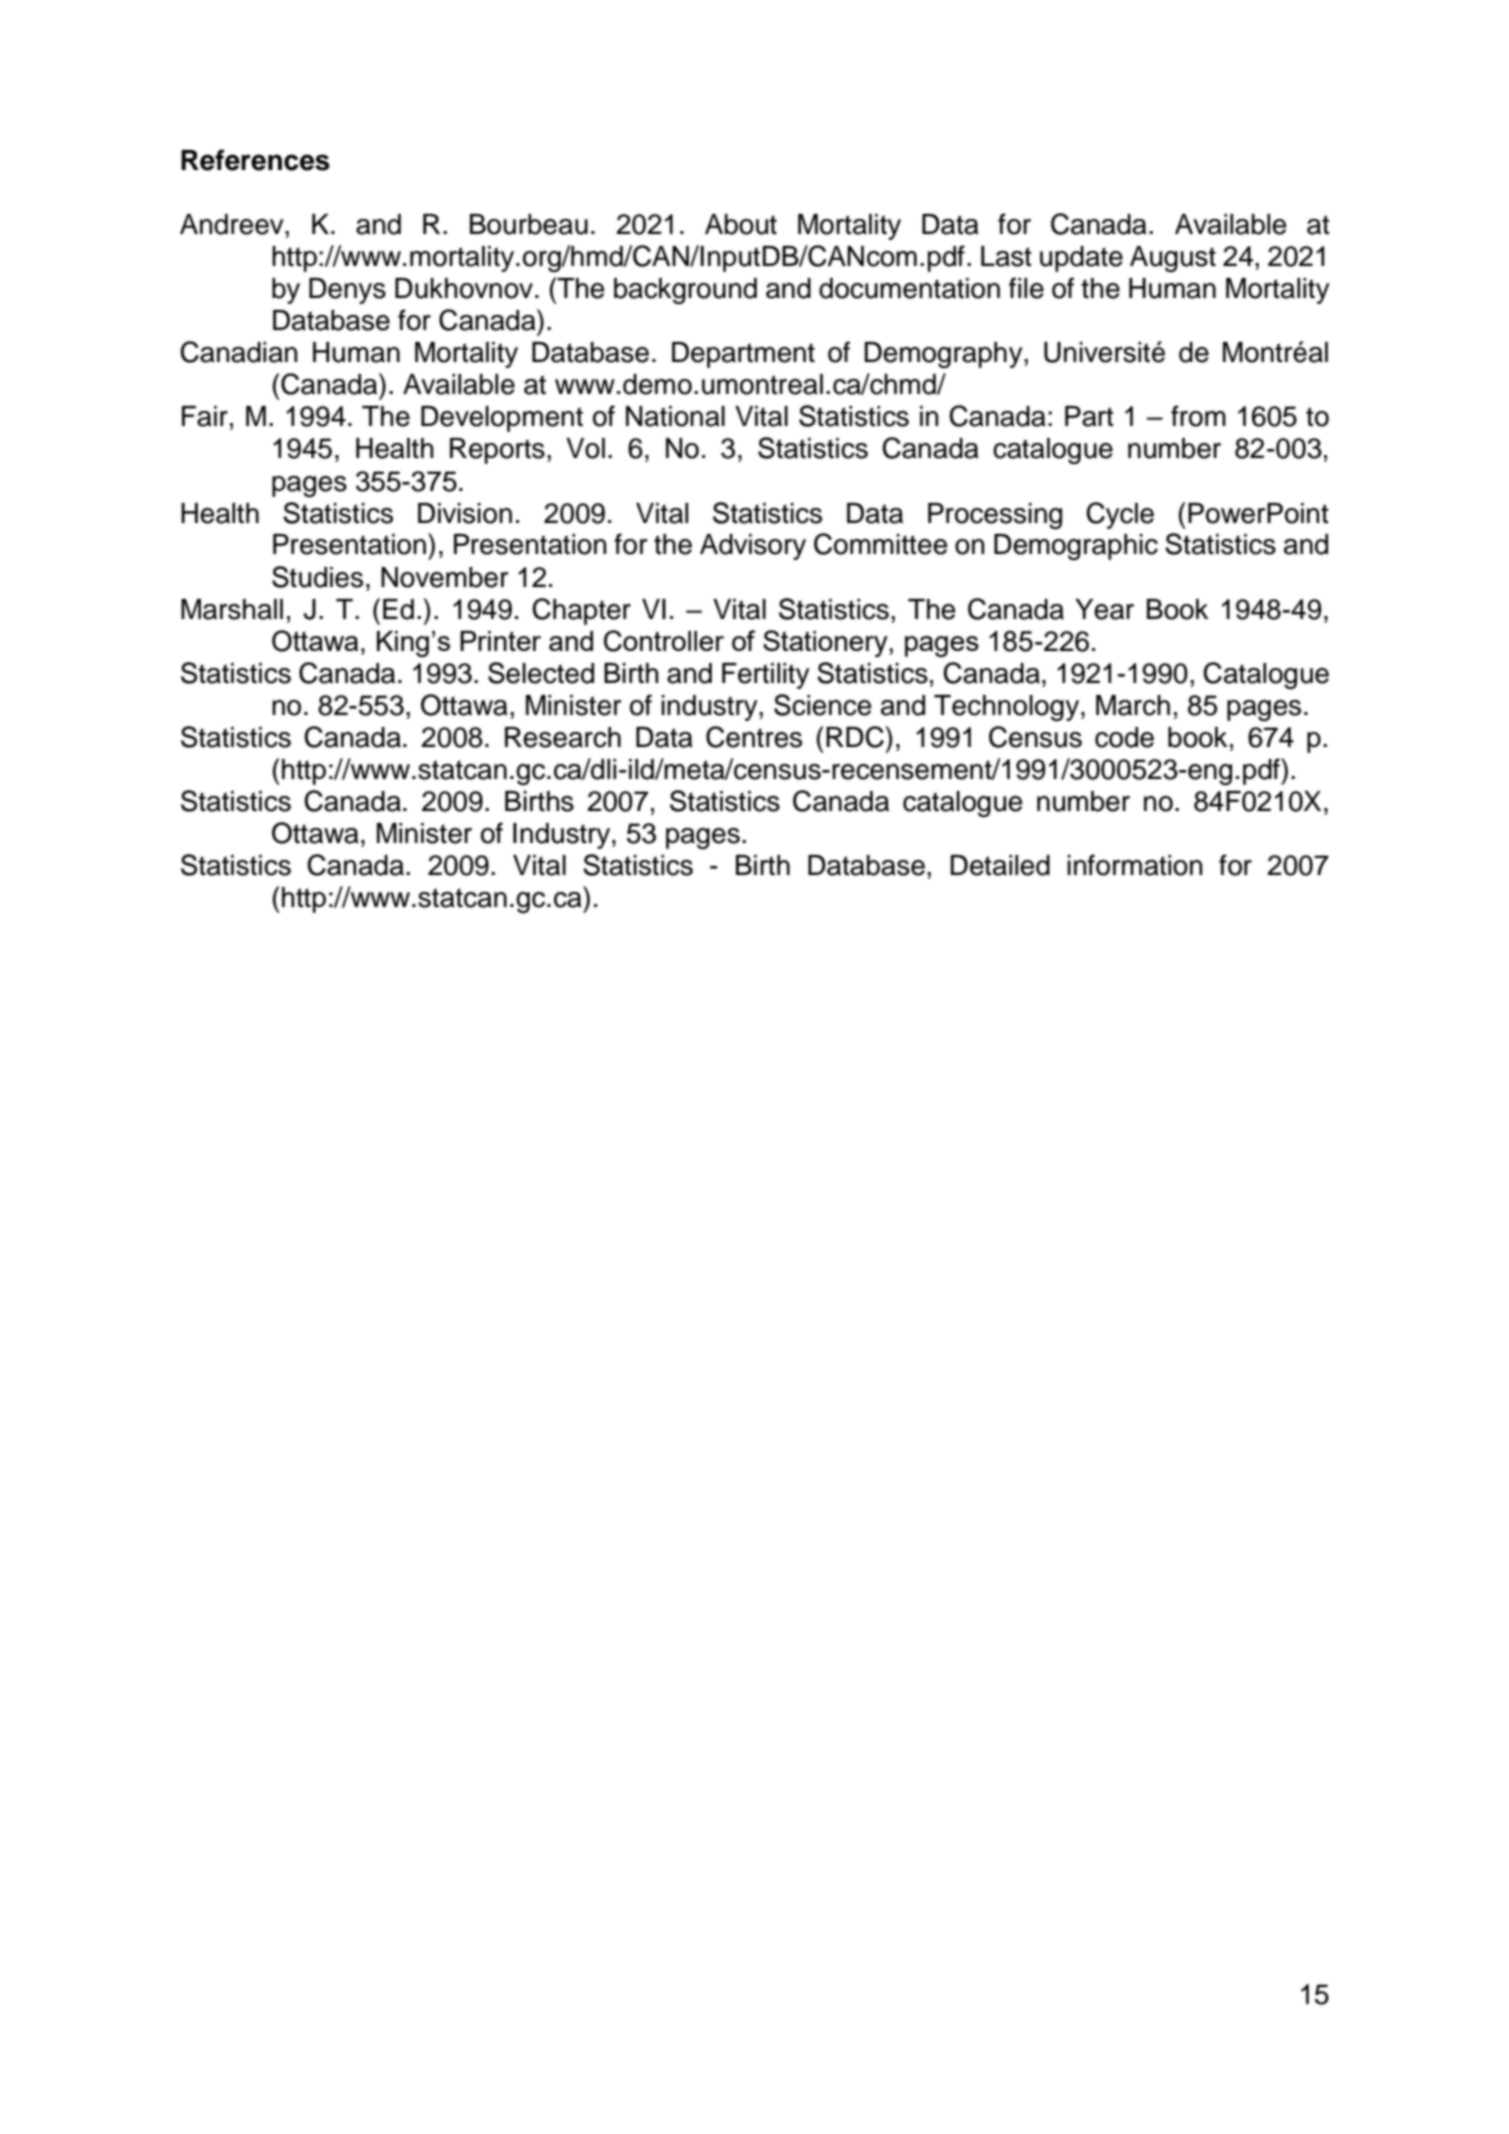 This screenshot has width=1509, height=2134. What do you see at coordinates (465, 513) in the screenshot?
I see `Division` at bounding box center [465, 513].
